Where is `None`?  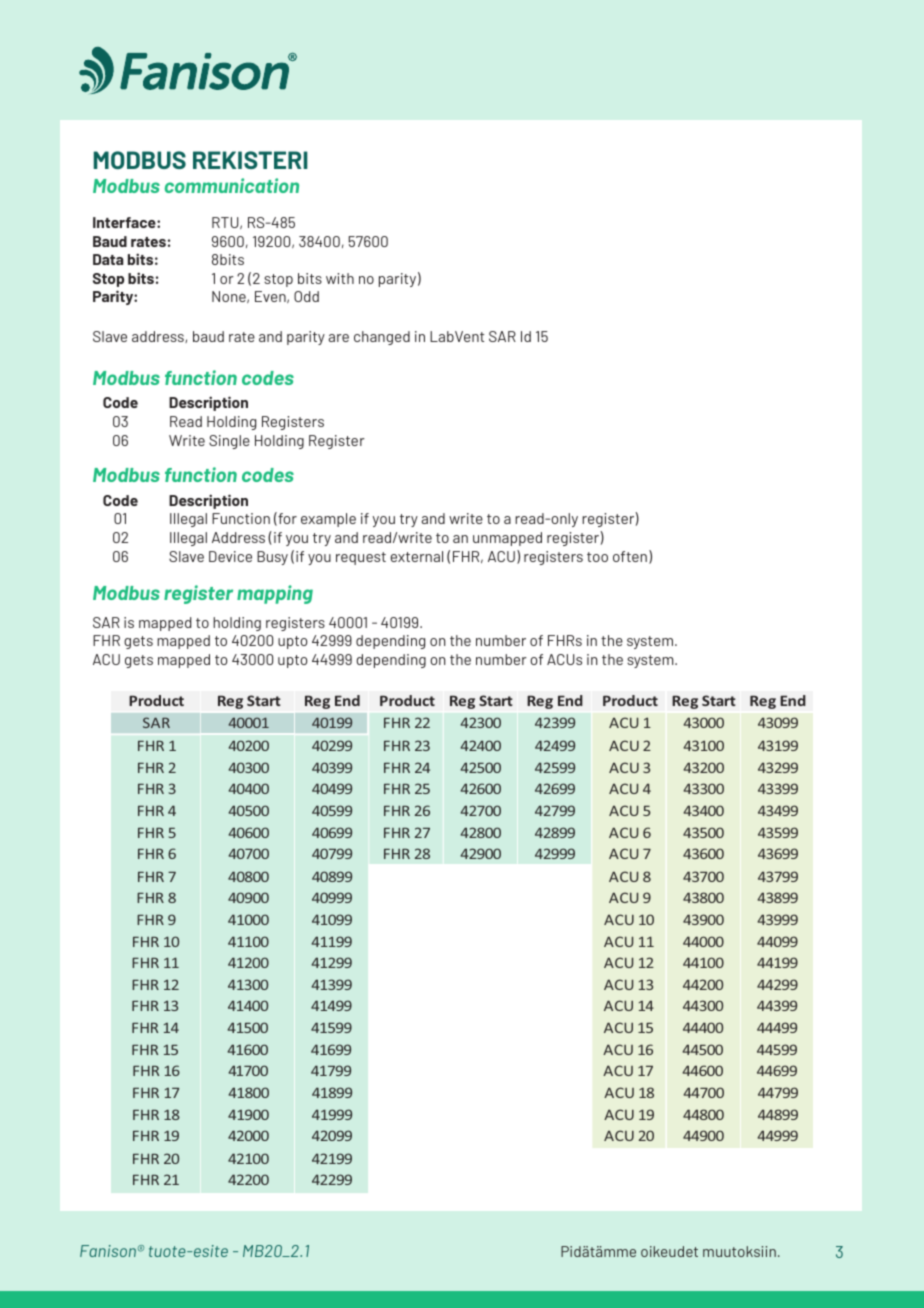
None is located at coordinates (230, 297).
